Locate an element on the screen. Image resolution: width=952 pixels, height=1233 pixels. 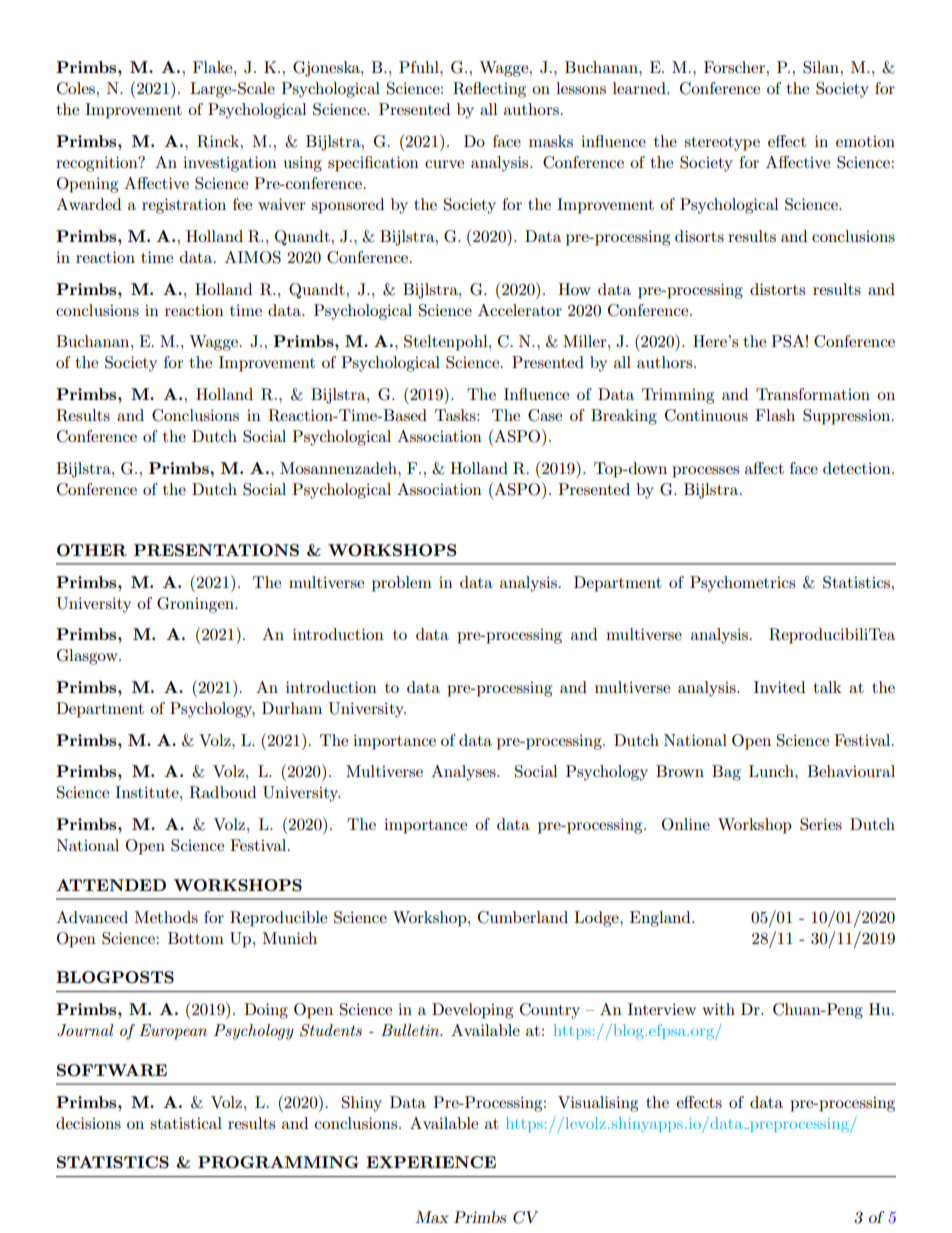
stereotype is located at coordinates (722, 144).
